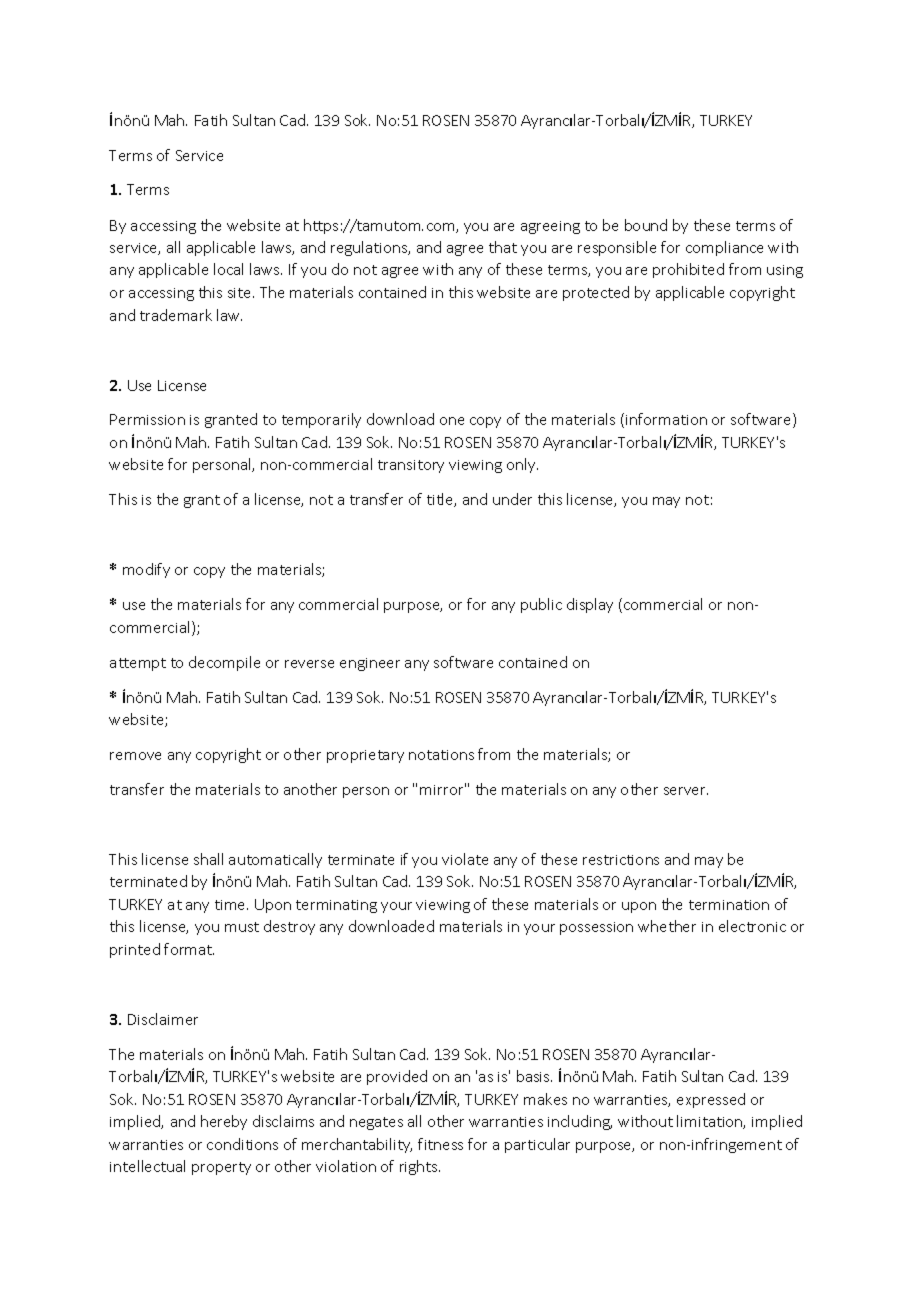 Image resolution: width=924 pixels, height=1308 pixels. Describe the element at coordinates (711, 1100) in the screenshot. I see `expressed` at that location.
